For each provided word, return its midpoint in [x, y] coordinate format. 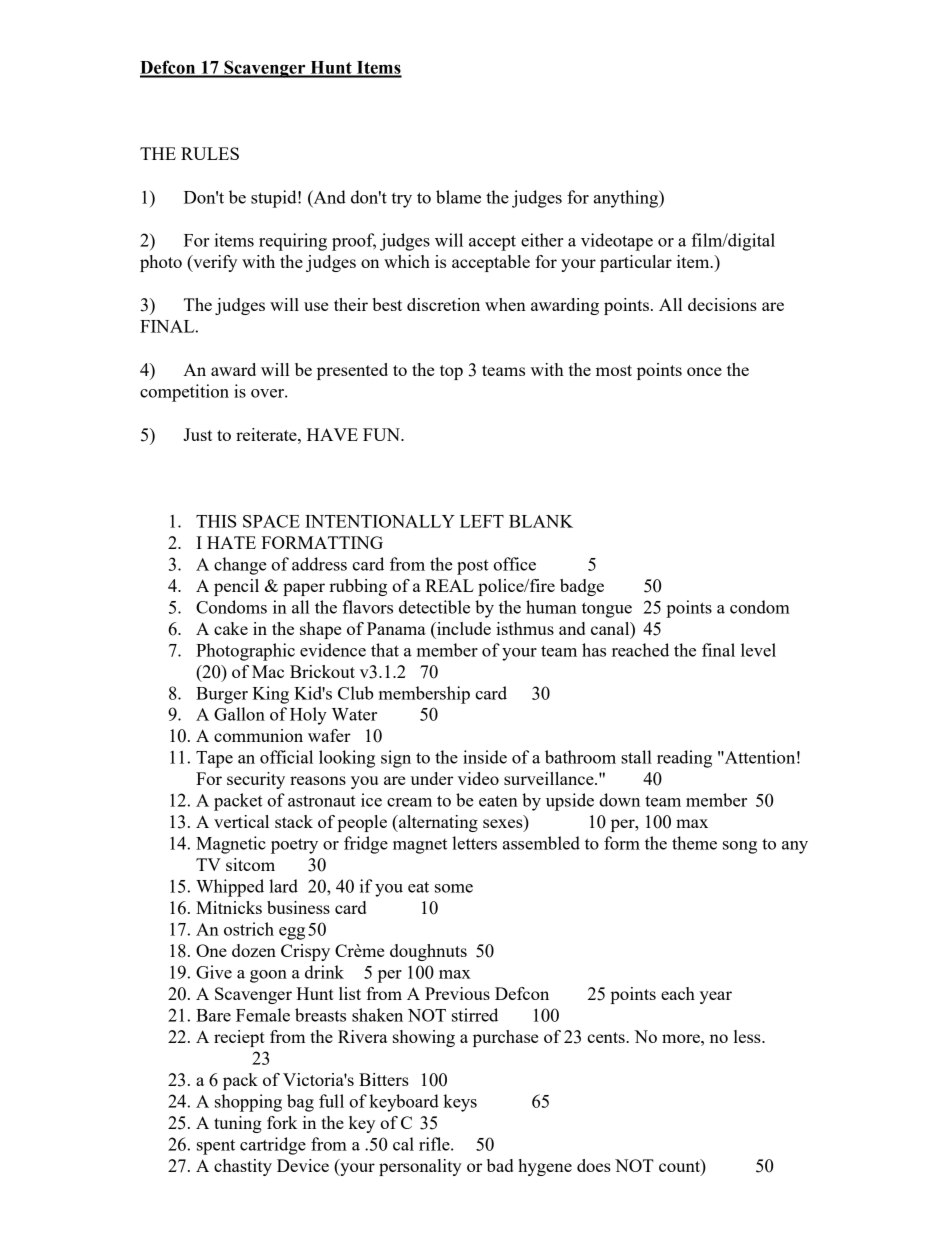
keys [460, 1103]
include [463, 628]
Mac [268, 671]
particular [636, 263]
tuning [238, 1124]
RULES [210, 153]
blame [458, 197]
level [758, 650]
